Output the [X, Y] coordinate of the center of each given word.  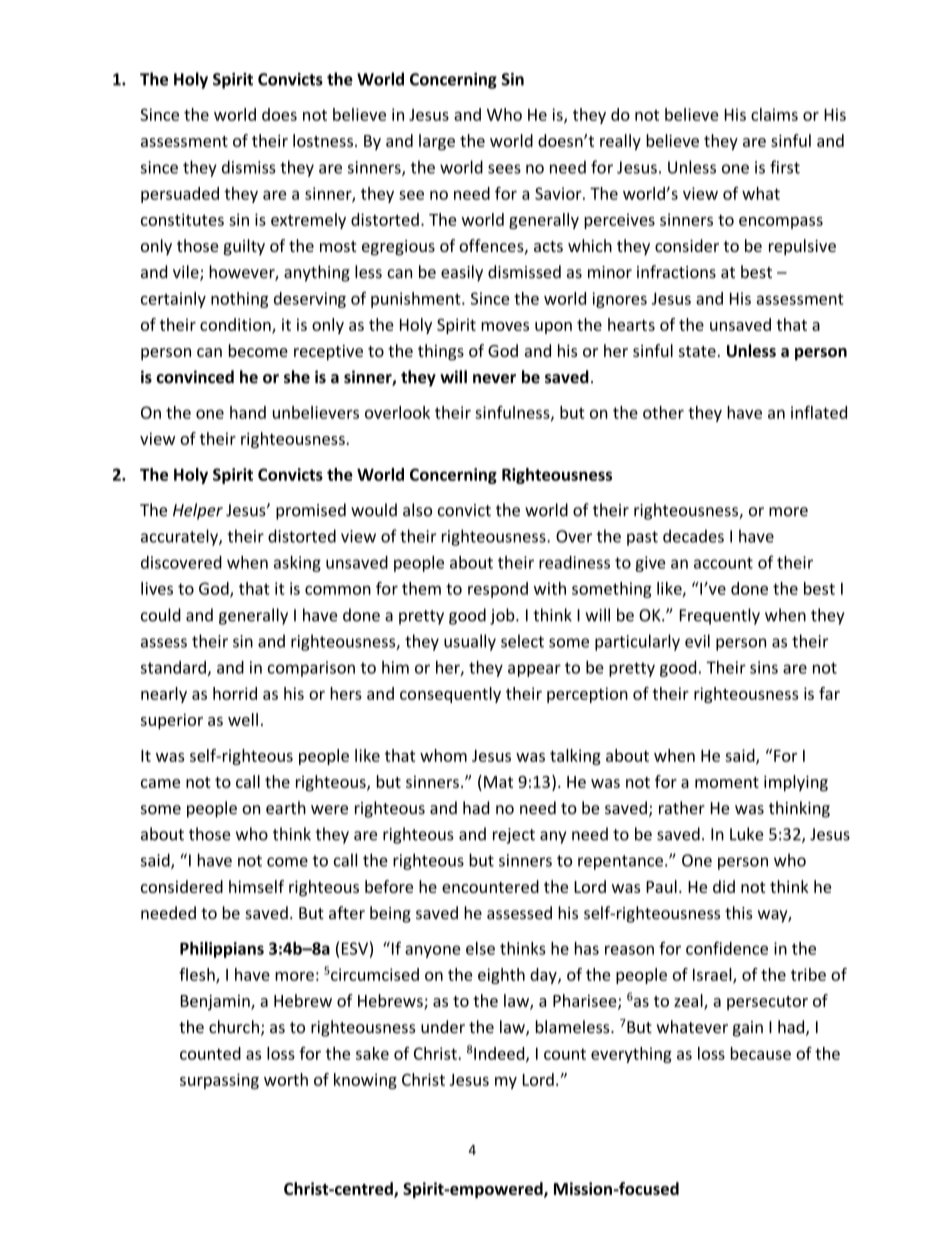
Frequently [720, 616]
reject [514, 836]
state [697, 351]
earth [286, 808]
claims [774, 114]
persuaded [180, 195]
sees [504, 169]
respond [498, 590]
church [234, 1027]
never [494, 379]
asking [297, 563]
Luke [746, 834]
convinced [195, 377]
